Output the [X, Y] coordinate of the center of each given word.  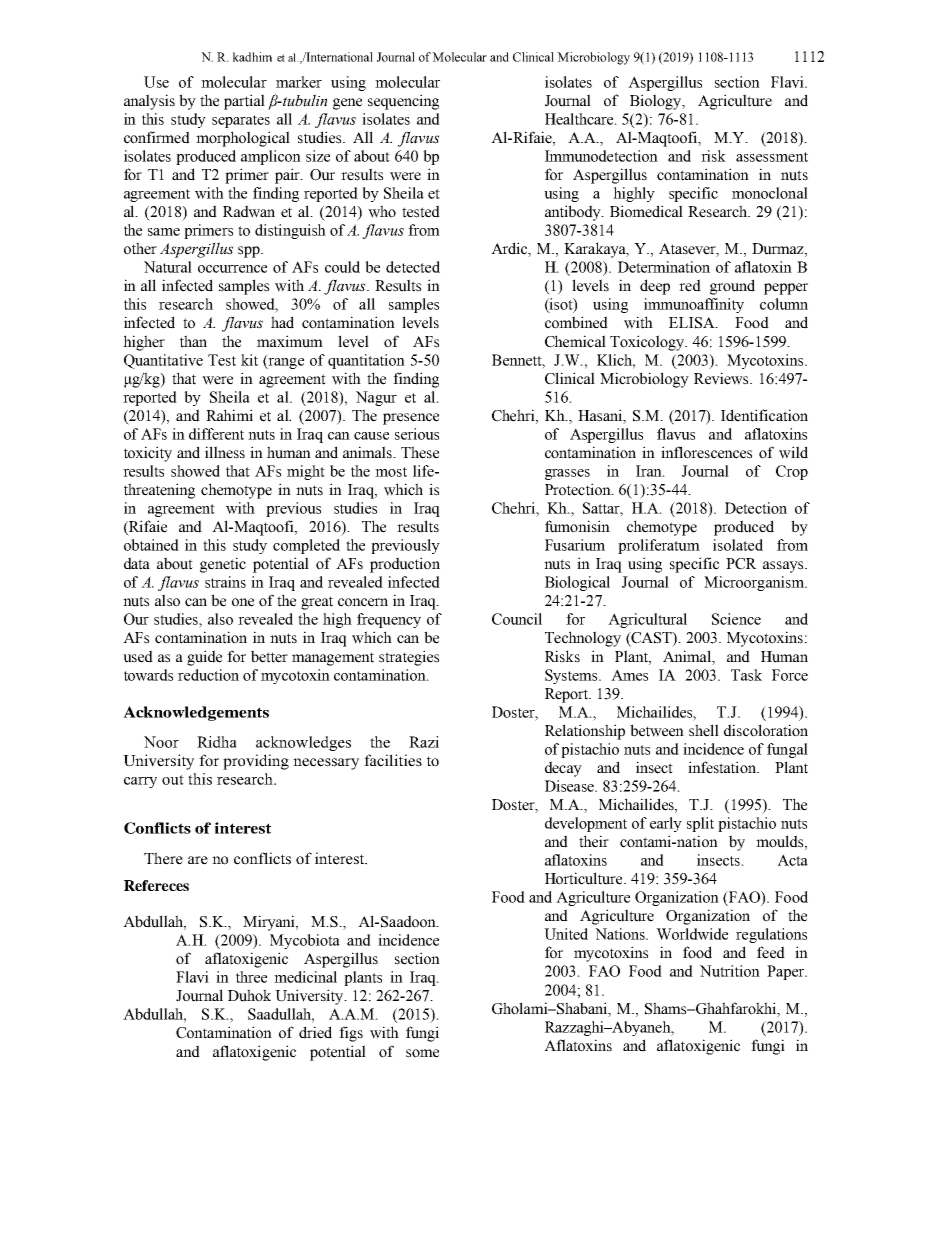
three [251, 977]
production [405, 565]
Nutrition [730, 971]
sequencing [403, 102]
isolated [738, 545]
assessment [772, 157]
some [422, 1053]
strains [225, 582]
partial [244, 102]
